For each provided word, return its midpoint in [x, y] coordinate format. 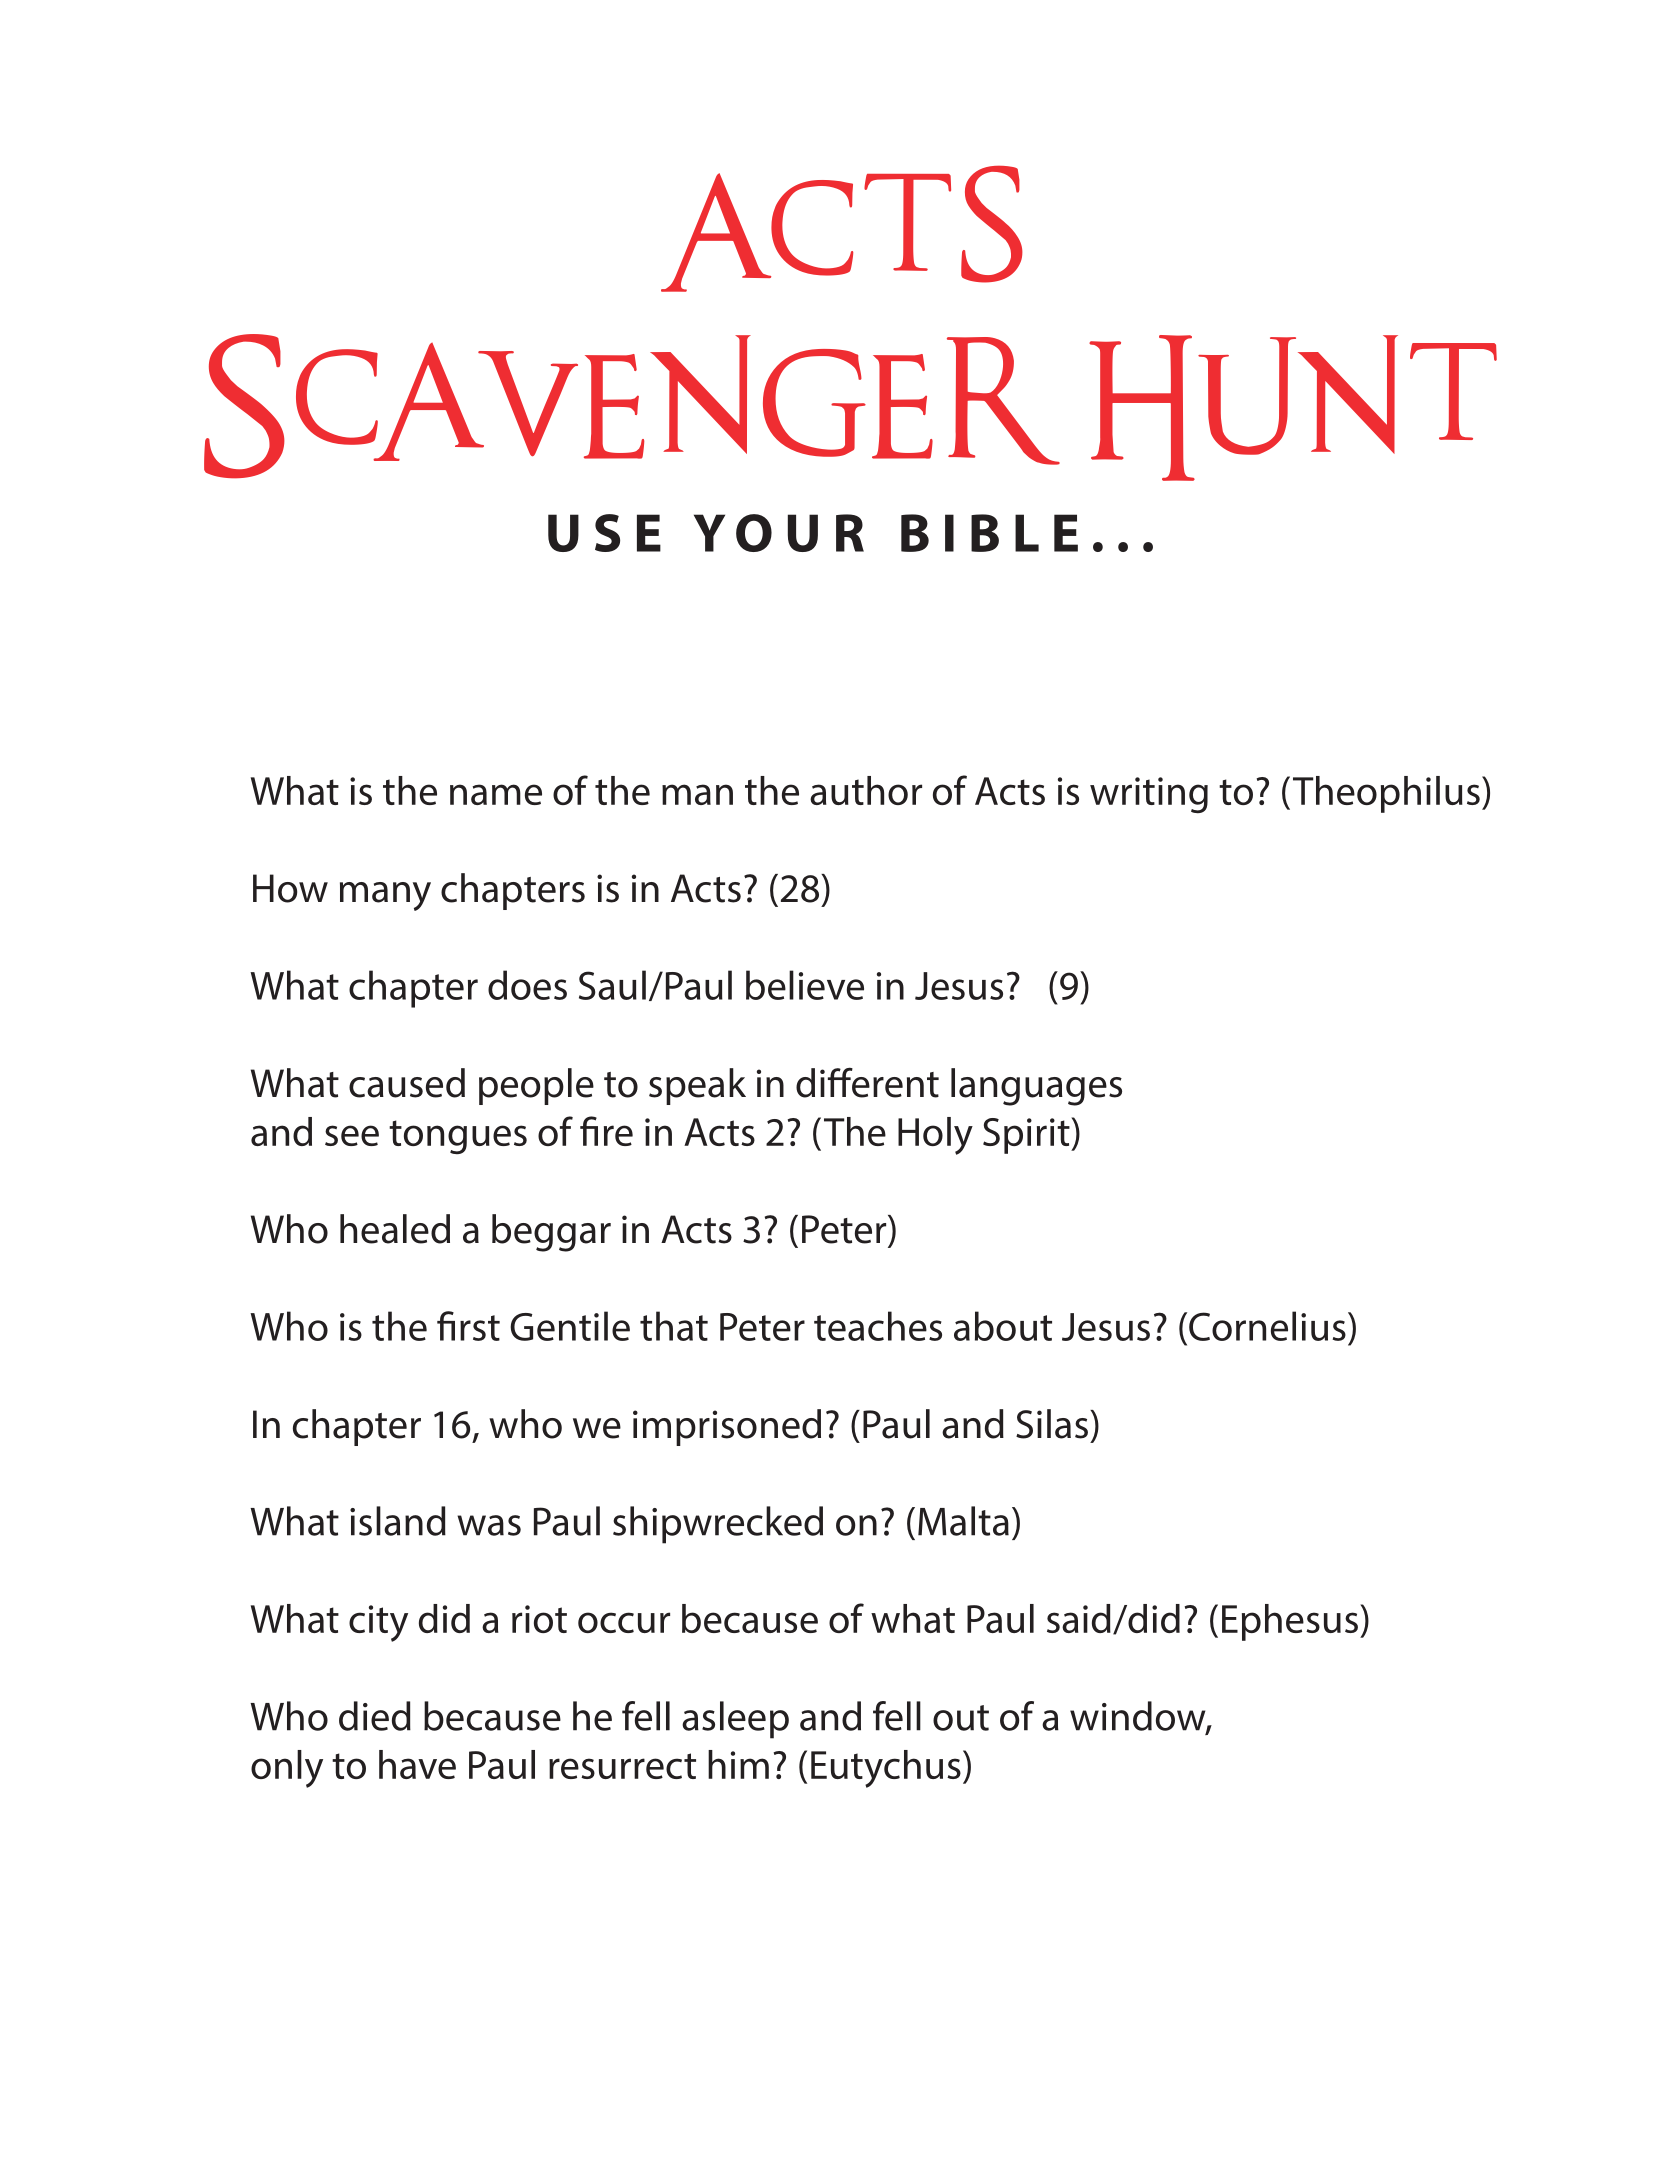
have [417, 1764]
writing [1149, 795]
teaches [878, 1326]
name [496, 794]
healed [395, 1229]
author [866, 790]
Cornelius [1267, 1326]
